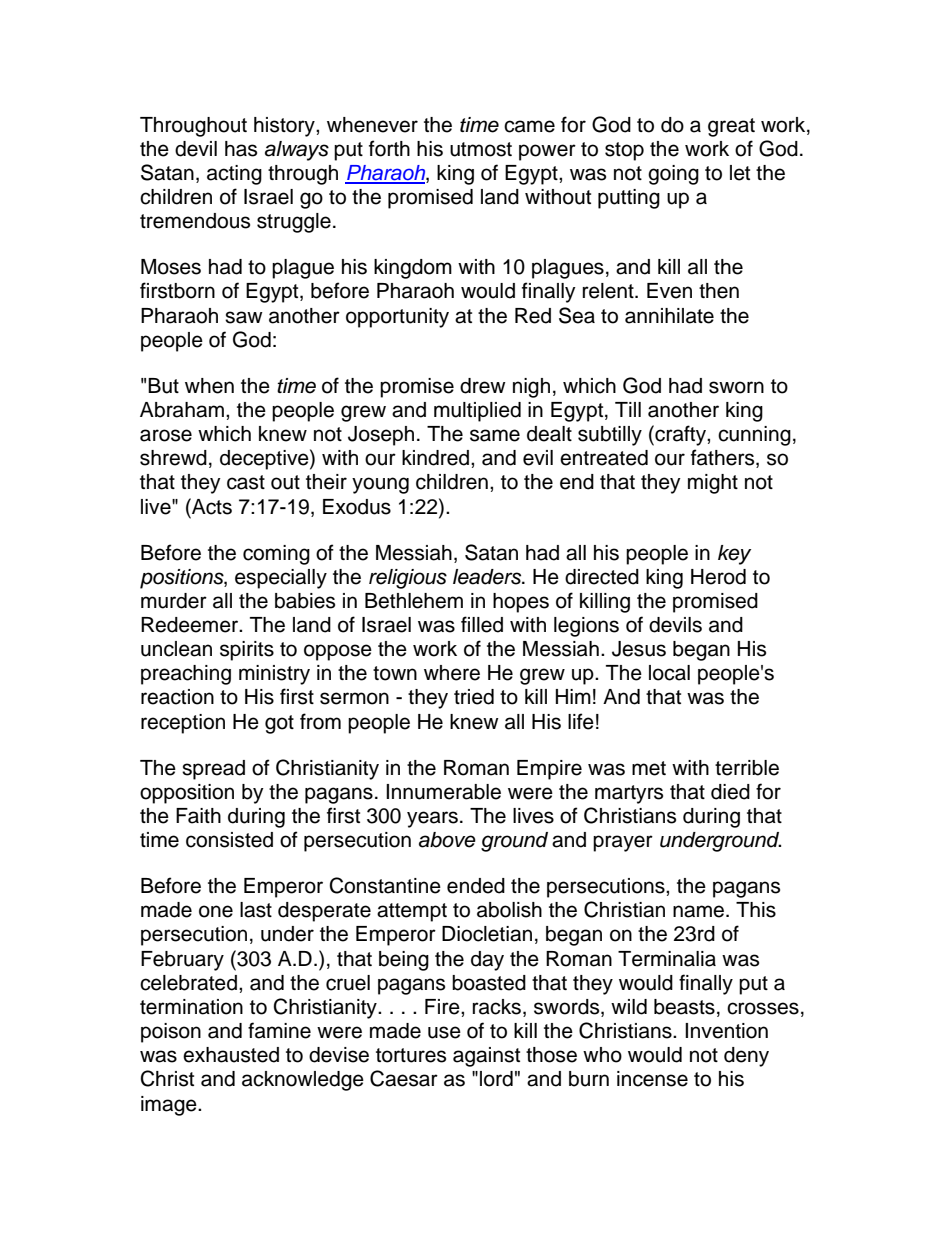 The image size is (952, 1233). What do you see at coordinates (241, 149) in the document?
I see `has` at bounding box center [241, 149].
